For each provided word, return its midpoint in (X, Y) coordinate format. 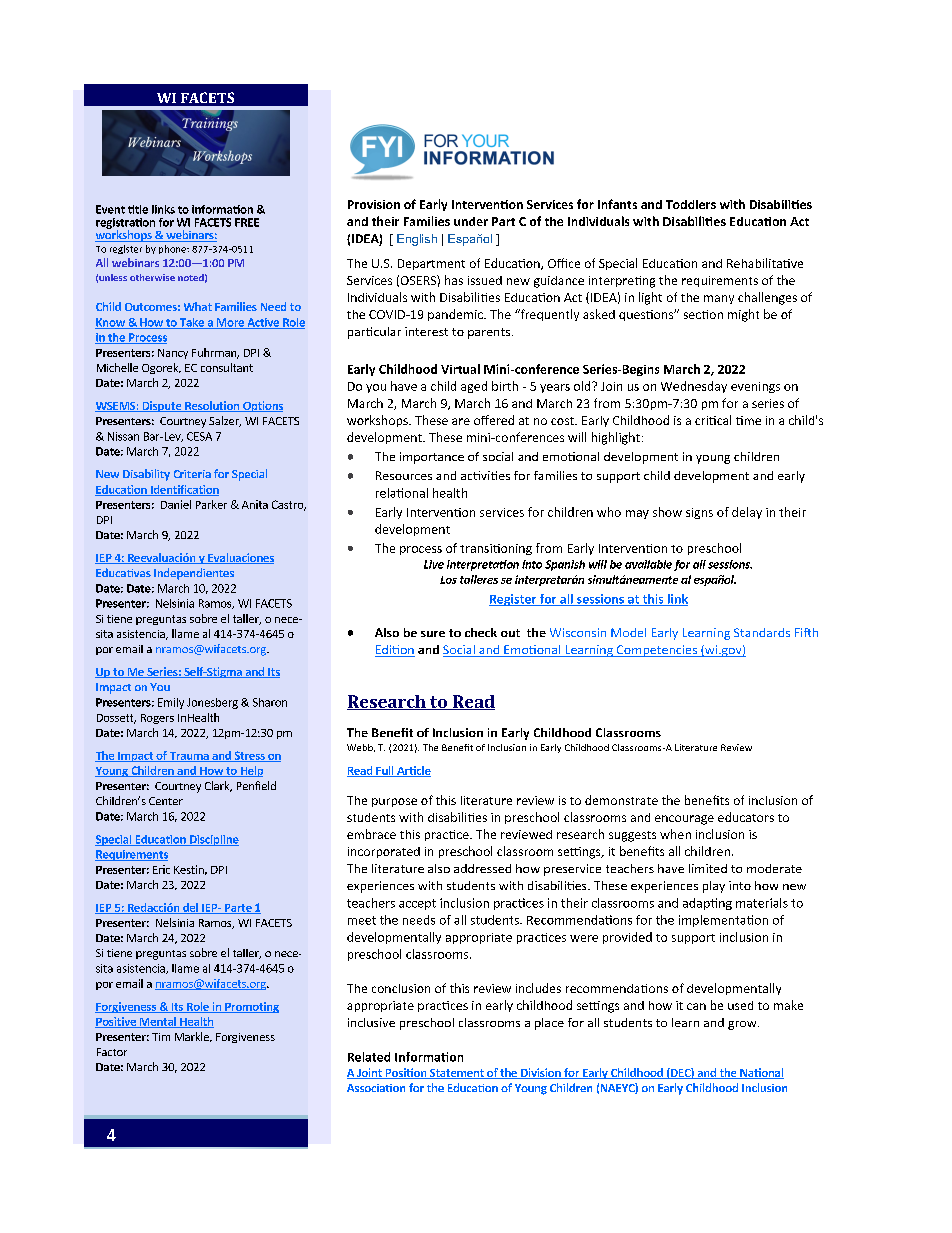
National (761, 1073)
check (481, 632)
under (471, 221)
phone (173, 249)
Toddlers (691, 204)
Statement (457, 1074)
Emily (171, 703)
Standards (762, 632)
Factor (112, 1052)
